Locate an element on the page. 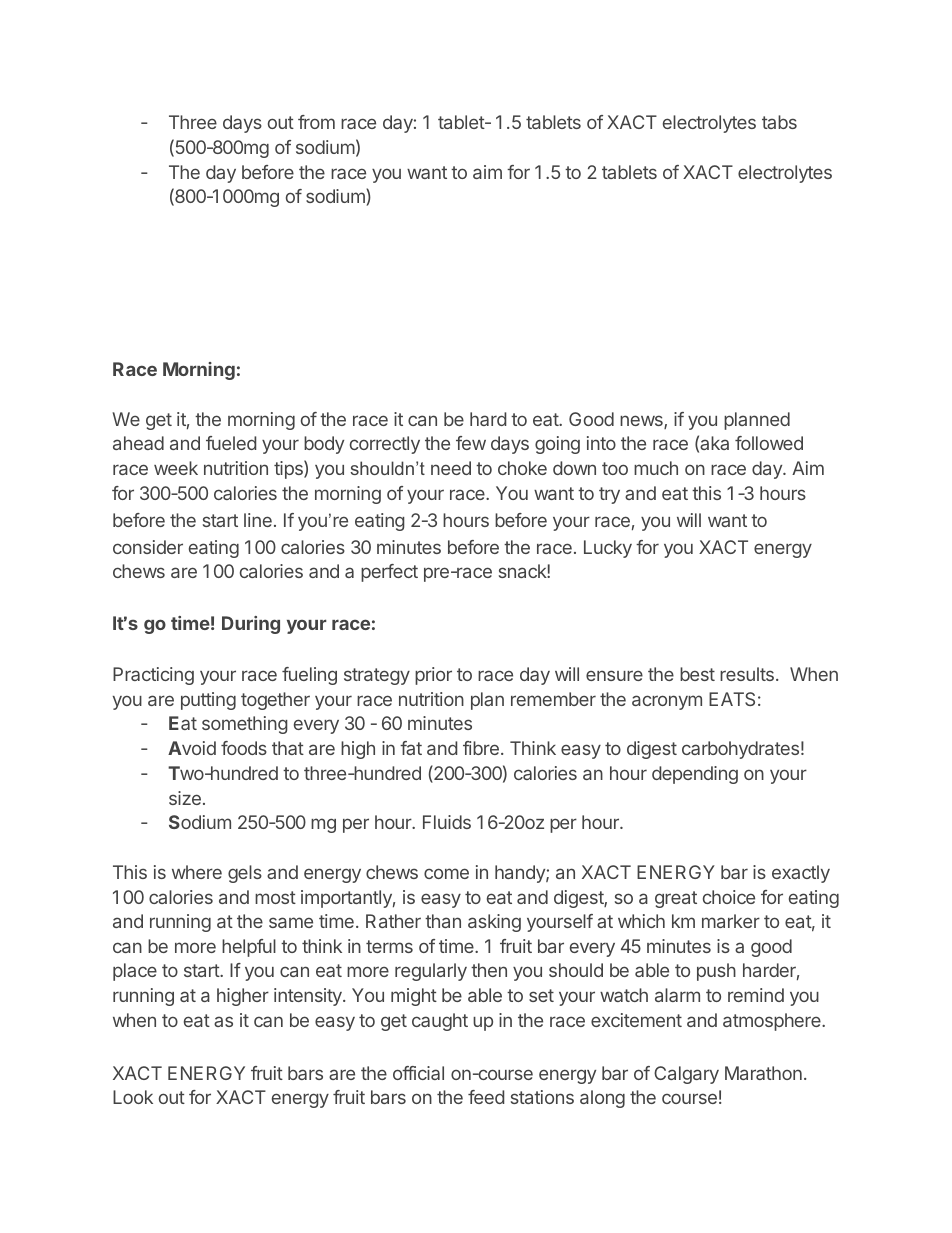 The height and width of the image is (1233, 952). tabs is located at coordinates (779, 122).
